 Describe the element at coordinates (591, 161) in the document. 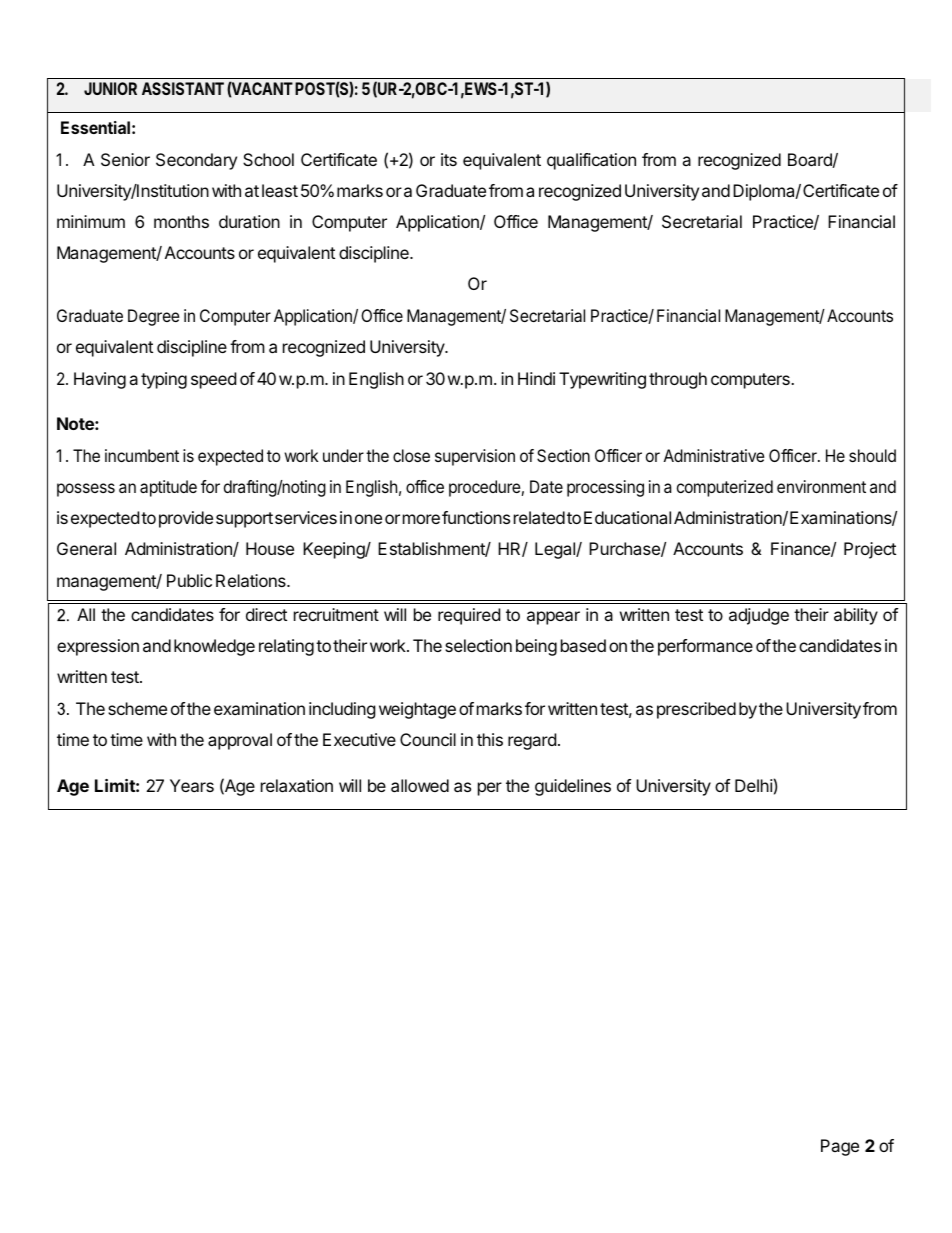

I see `qualification` at that location.
